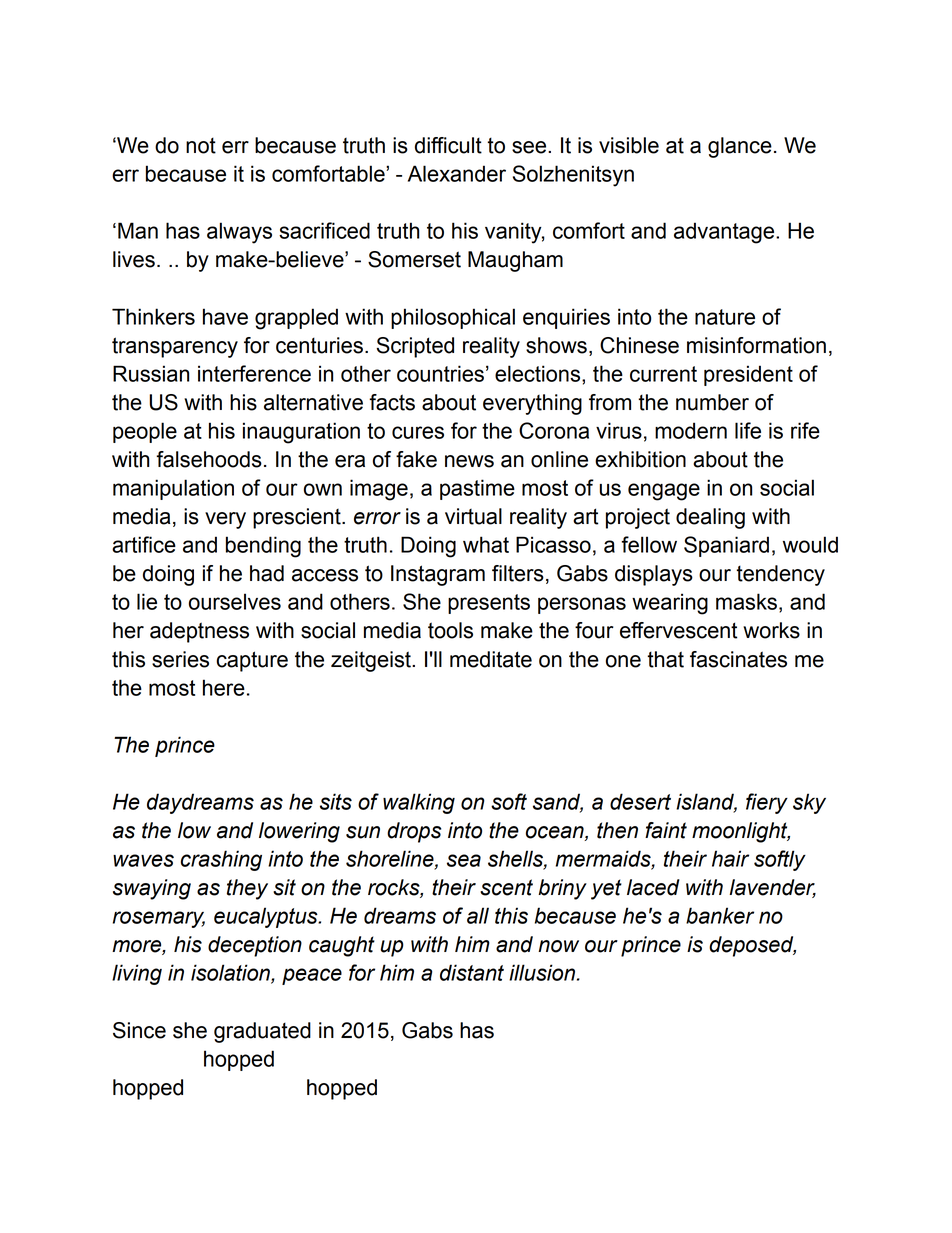 This screenshot has width=952, height=1233. What do you see at coordinates (457, 173) in the screenshot?
I see `Alexander` at bounding box center [457, 173].
